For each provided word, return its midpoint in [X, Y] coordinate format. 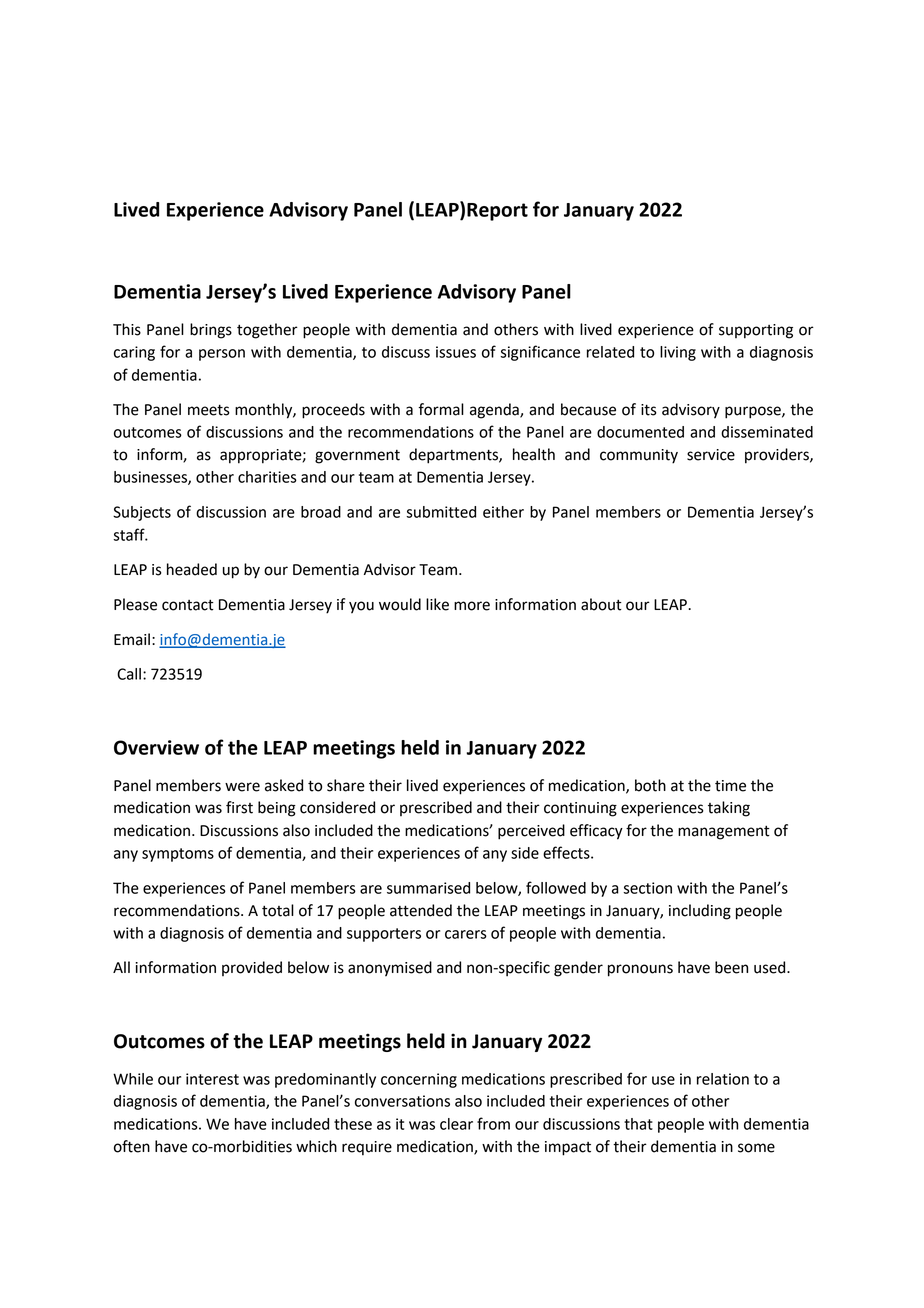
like [437, 604]
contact [188, 605]
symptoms [178, 855]
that [638, 1124]
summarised [428, 888]
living [678, 353]
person [222, 355]
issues [456, 352]
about [601, 604]
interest [212, 1079]
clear [456, 1124]
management [724, 832]
